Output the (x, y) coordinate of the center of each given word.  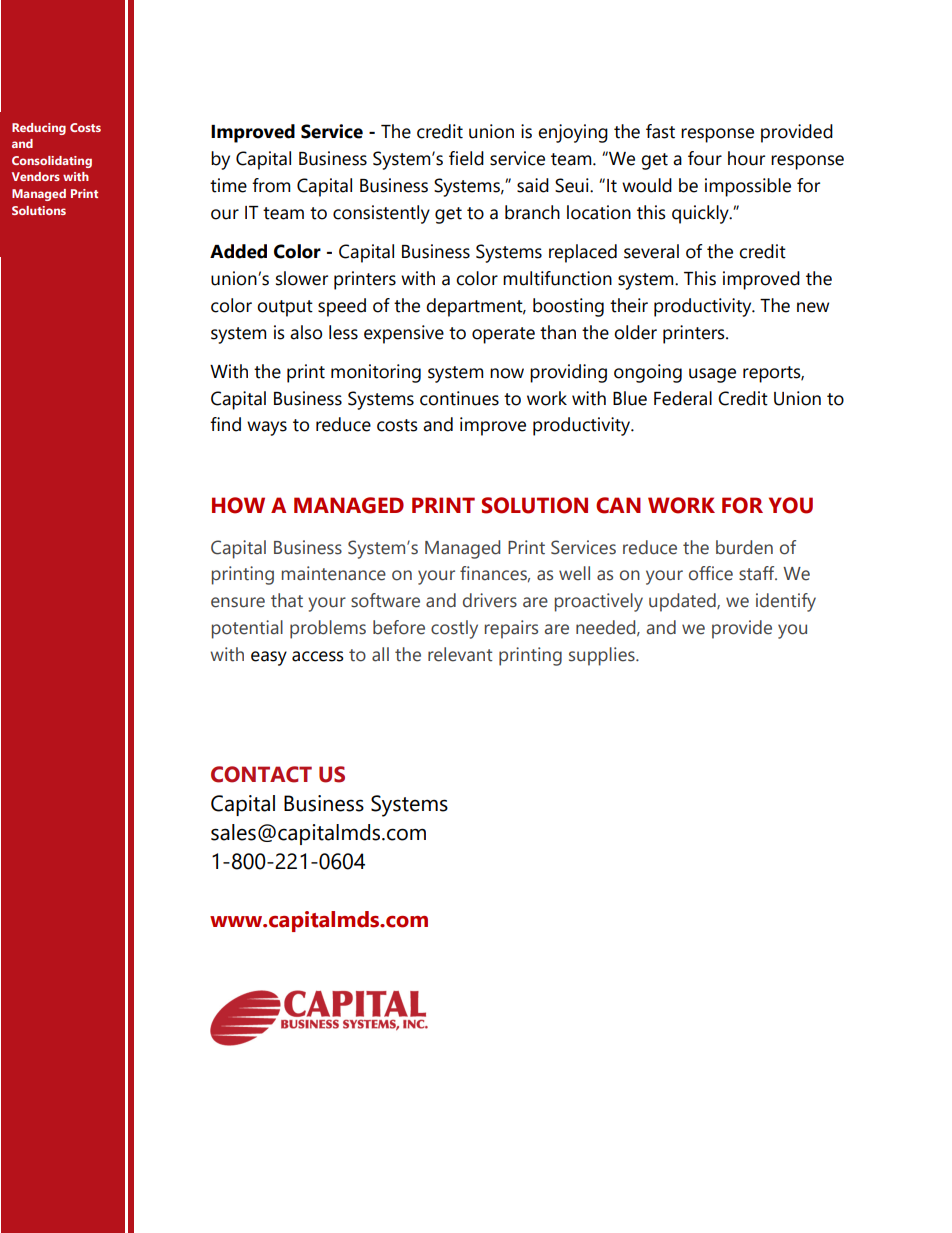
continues (459, 398)
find (225, 424)
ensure (238, 602)
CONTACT (261, 774)
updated (683, 602)
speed (342, 307)
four (705, 158)
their (629, 305)
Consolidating (52, 162)
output (285, 308)
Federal (683, 398)
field (466, 158)
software (385, 600)
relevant (460, 654)
